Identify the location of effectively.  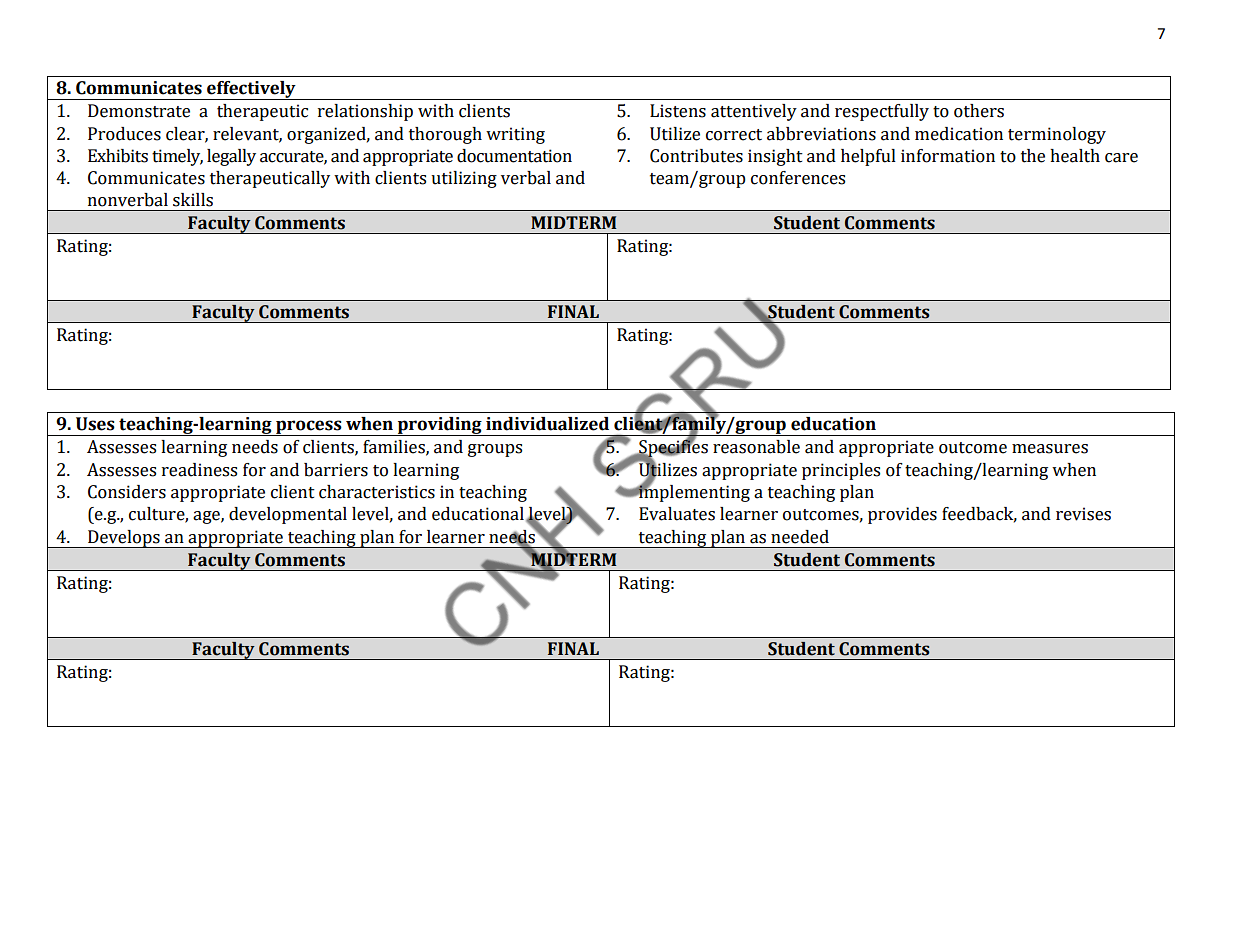
(251, 90).
